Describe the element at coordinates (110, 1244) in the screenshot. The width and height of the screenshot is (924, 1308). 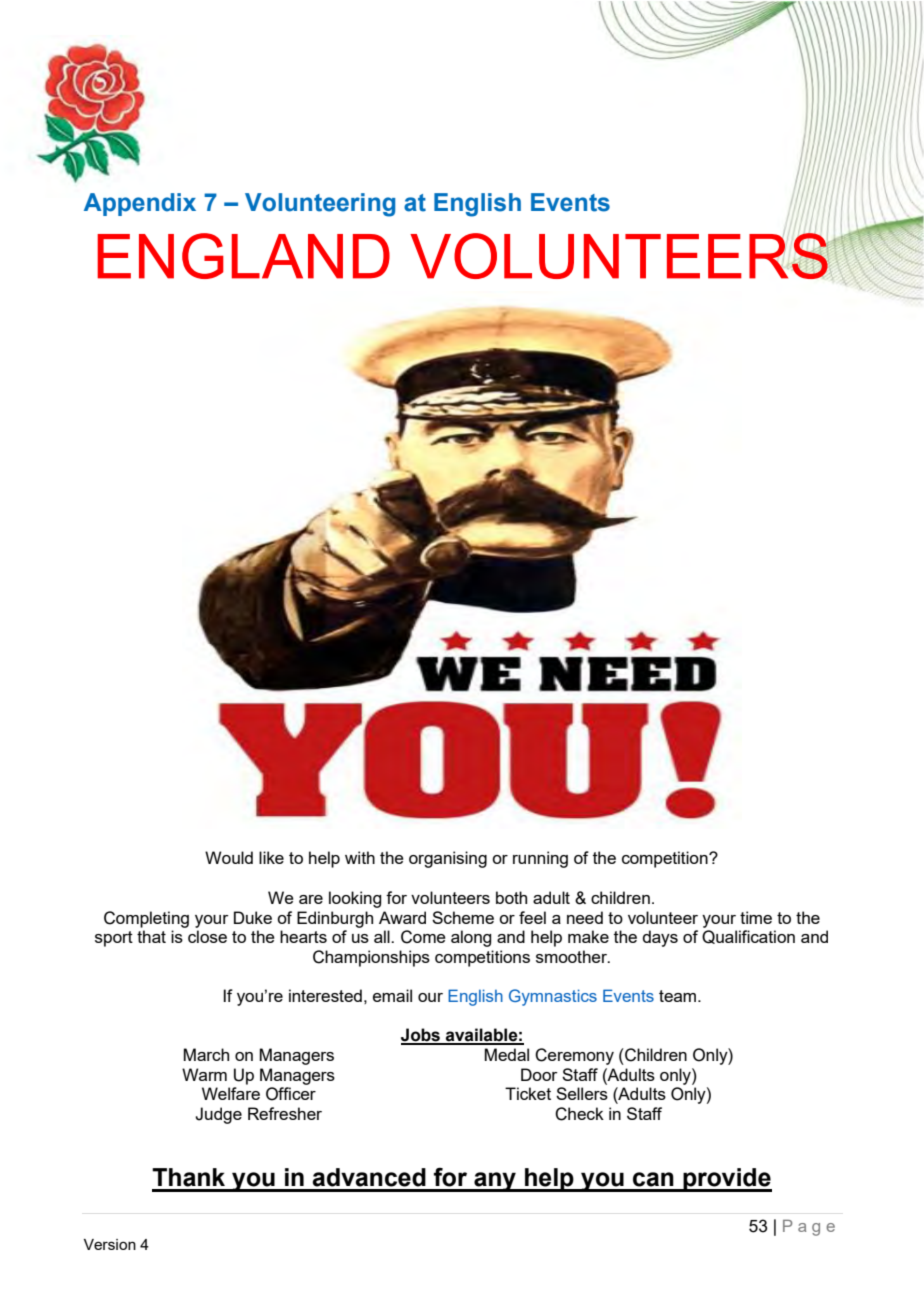
I see `Version` at that location.
